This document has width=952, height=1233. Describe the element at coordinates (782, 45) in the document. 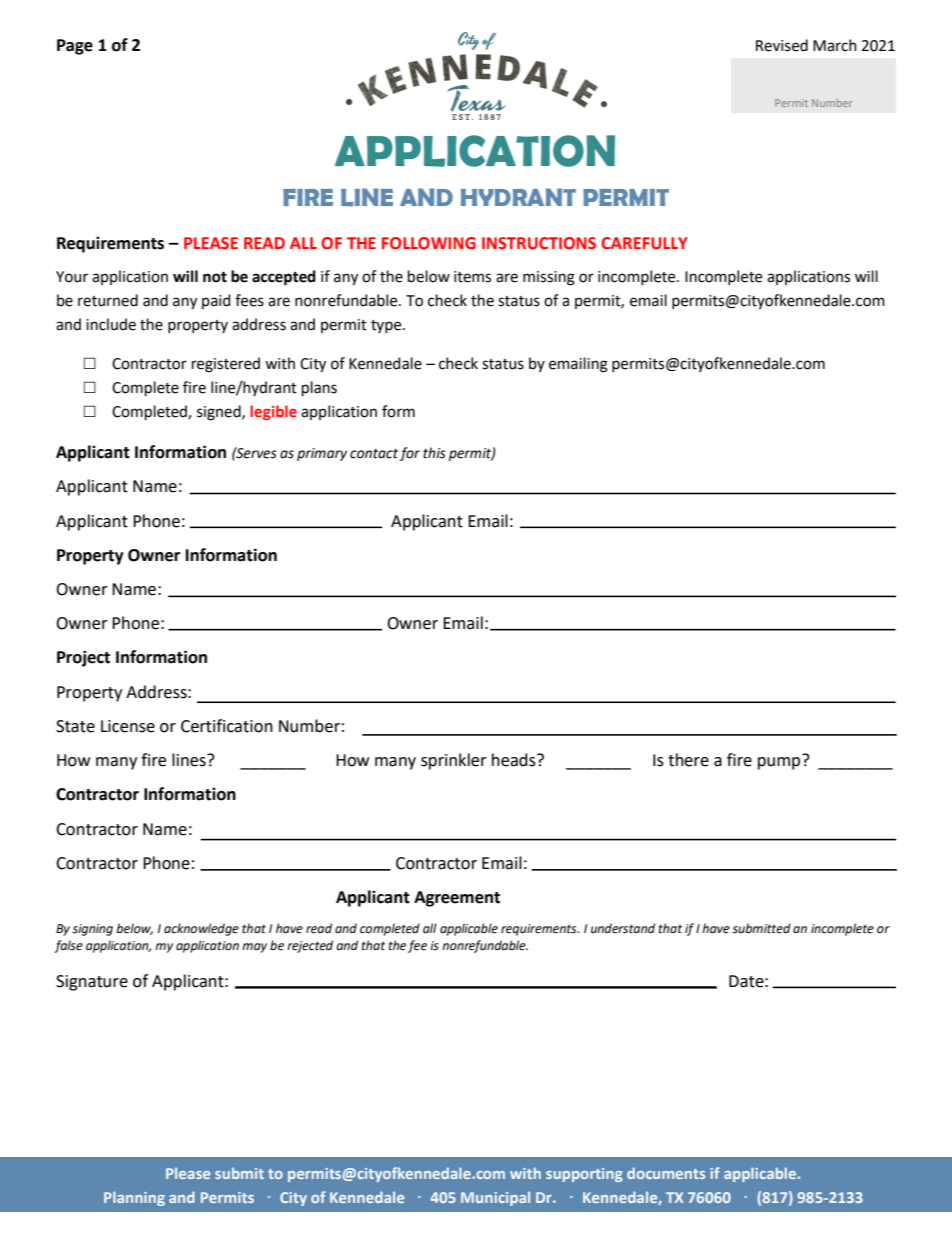

I see `Revised` at that location.
